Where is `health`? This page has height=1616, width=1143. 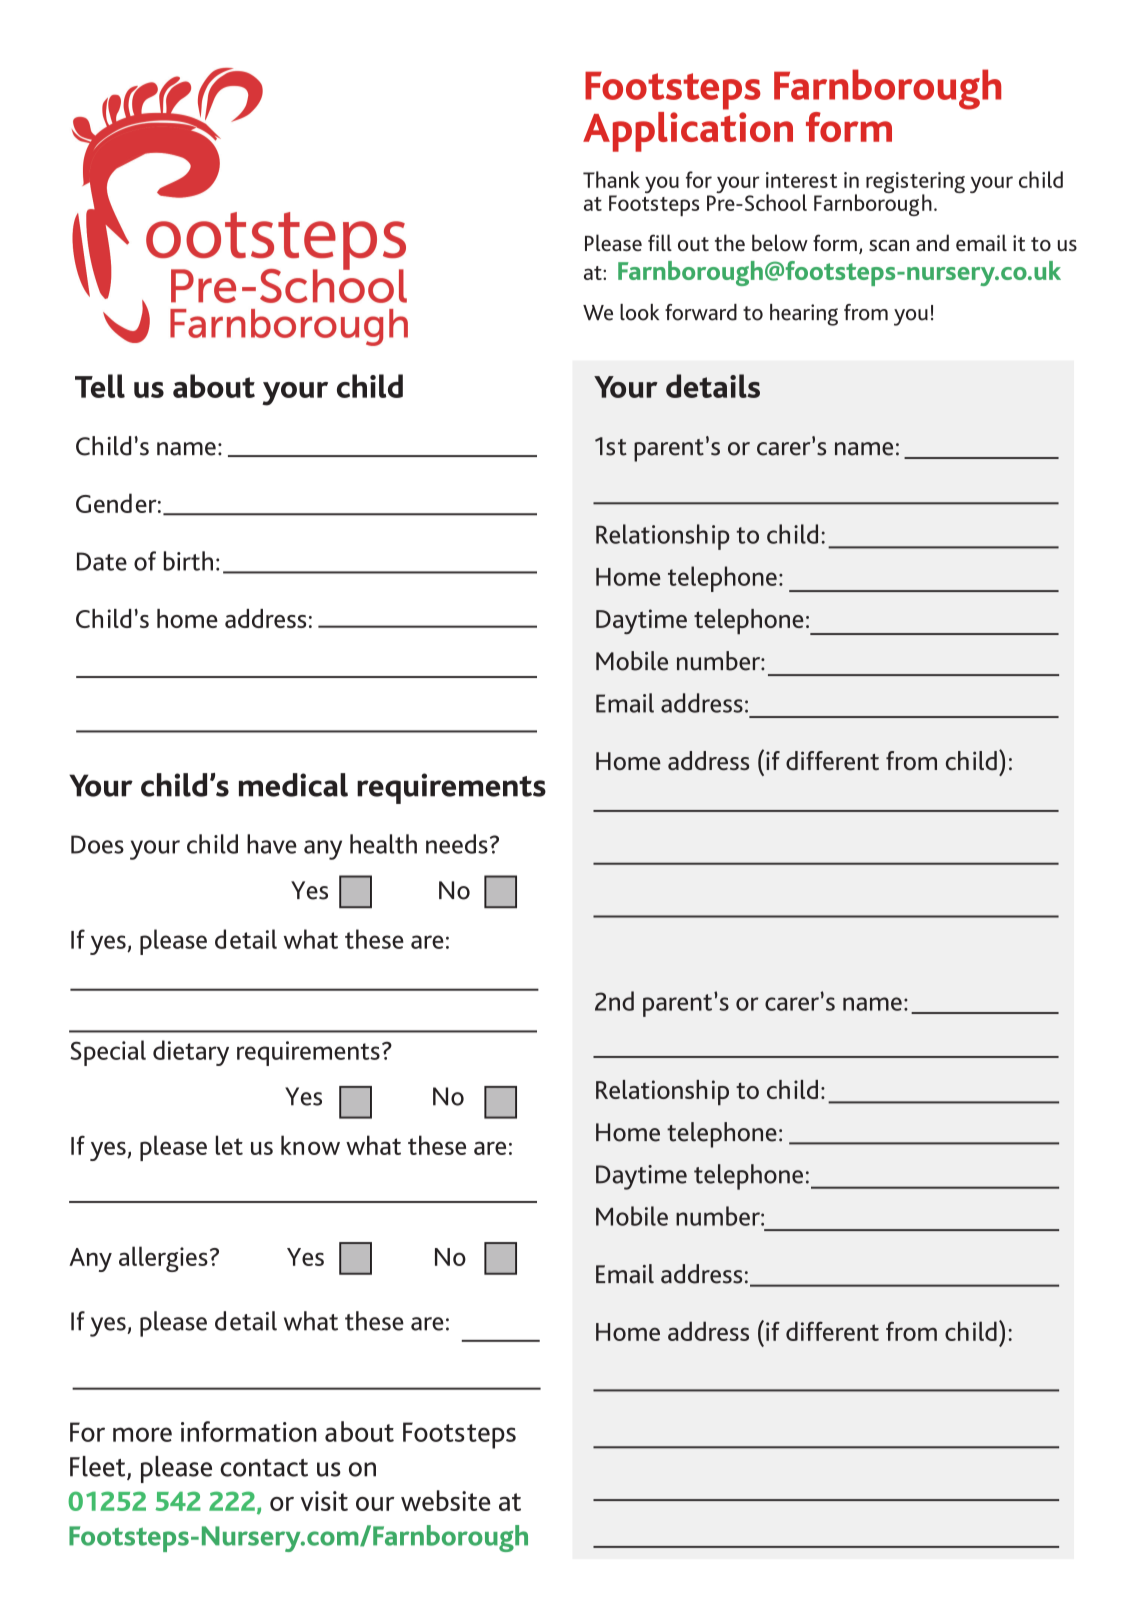 health is located at coordinates (383, 844).
